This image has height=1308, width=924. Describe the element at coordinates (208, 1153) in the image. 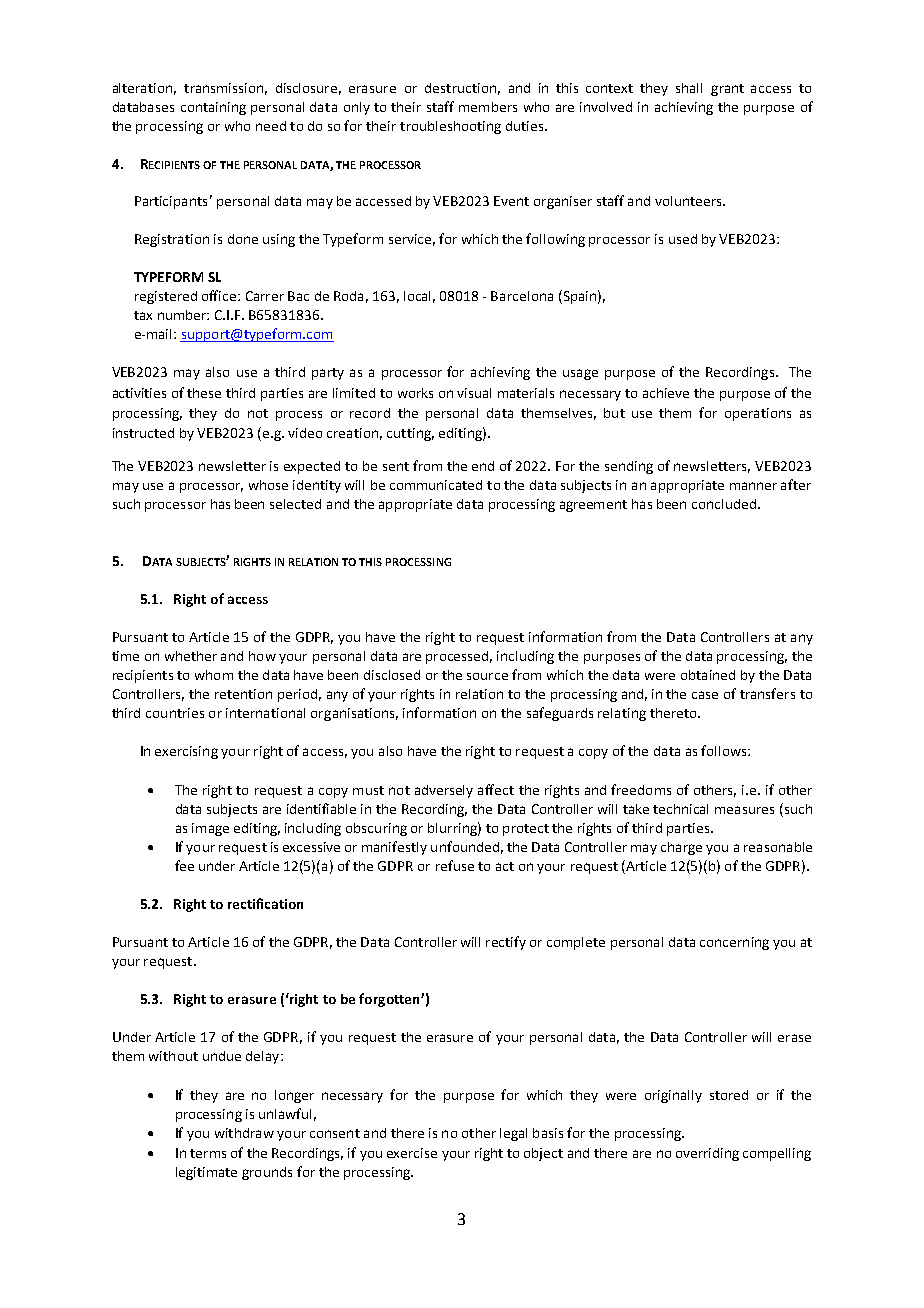

I see `terms` at that location.
